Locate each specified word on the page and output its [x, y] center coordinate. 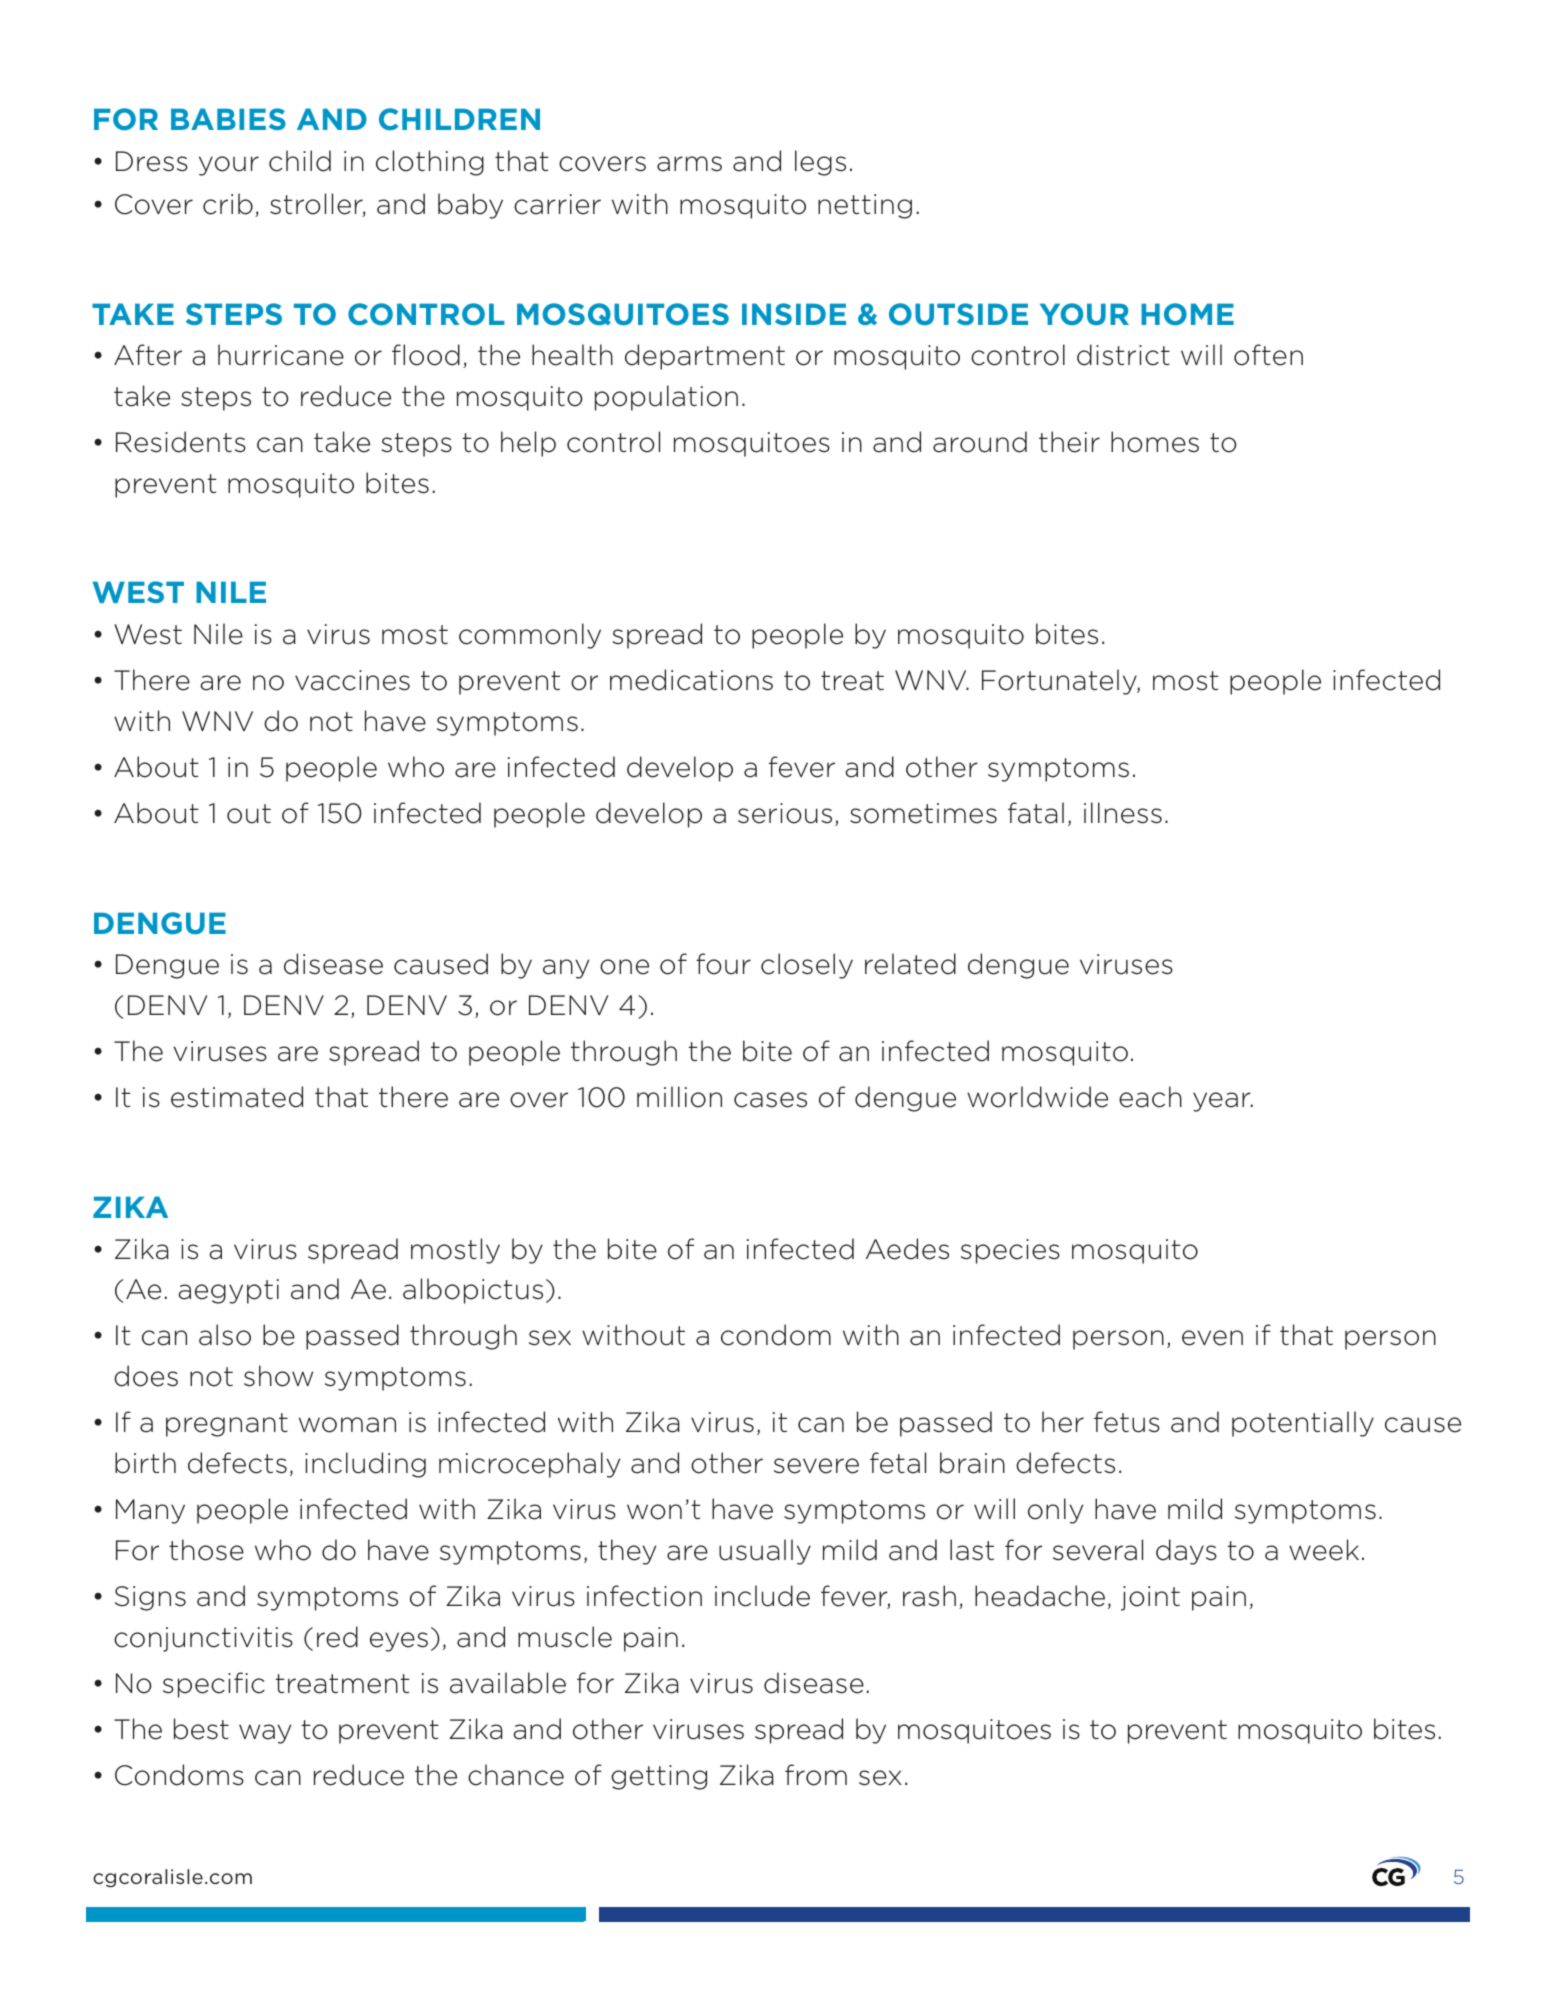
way [265, 1734]
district [1123, 355]
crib [228, 204]
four [723, 964]
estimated [237, 1097]
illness [1123, 813]
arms [689, 164]
